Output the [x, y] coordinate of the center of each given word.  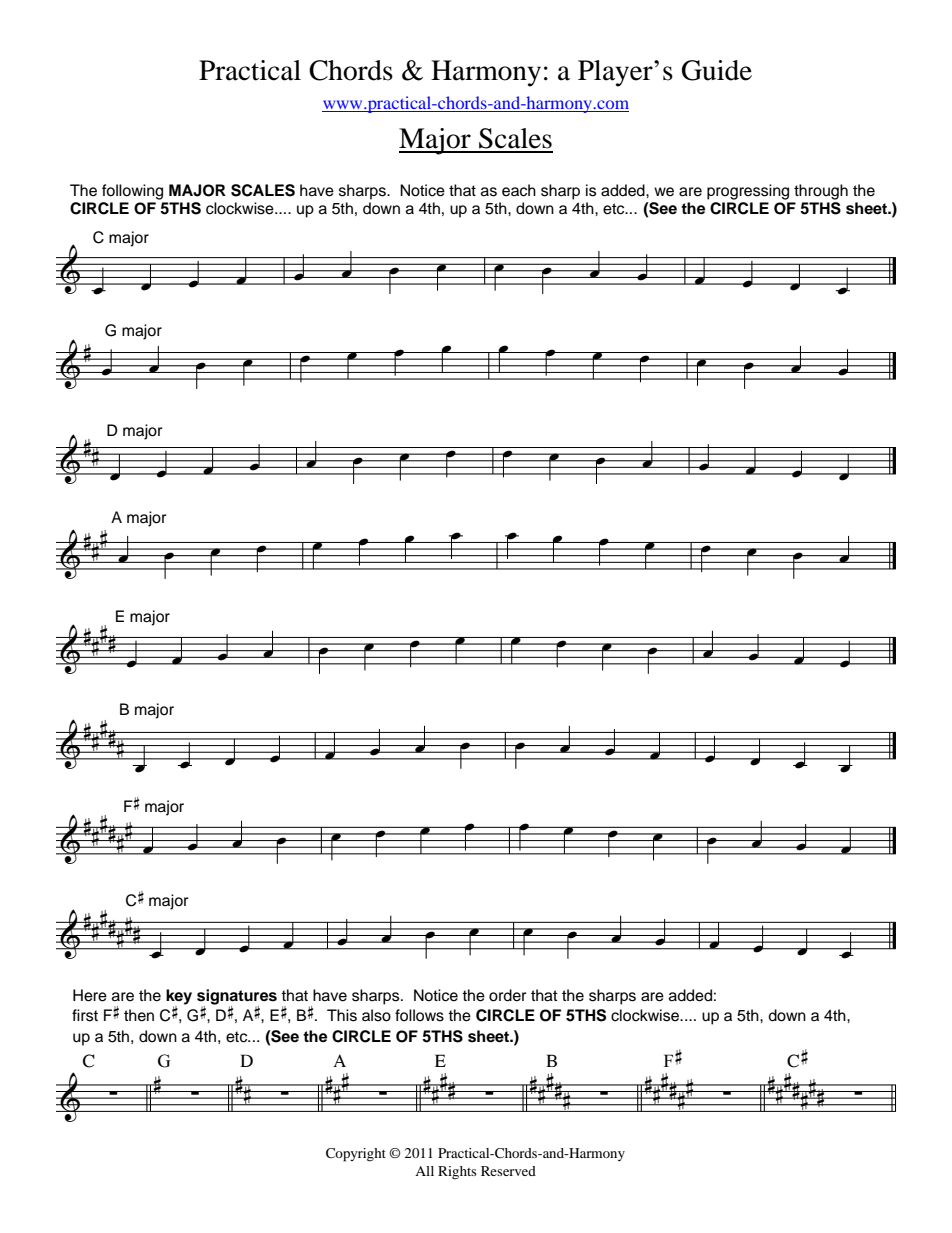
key [179, 998]
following [132, 192]
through [821, 192]
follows [419, 1015]
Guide [717, 70]
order [507, 995]
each [519, 190]
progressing [748, 192]
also [376, 1015]
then [139, 1015]
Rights [457, 1173]
